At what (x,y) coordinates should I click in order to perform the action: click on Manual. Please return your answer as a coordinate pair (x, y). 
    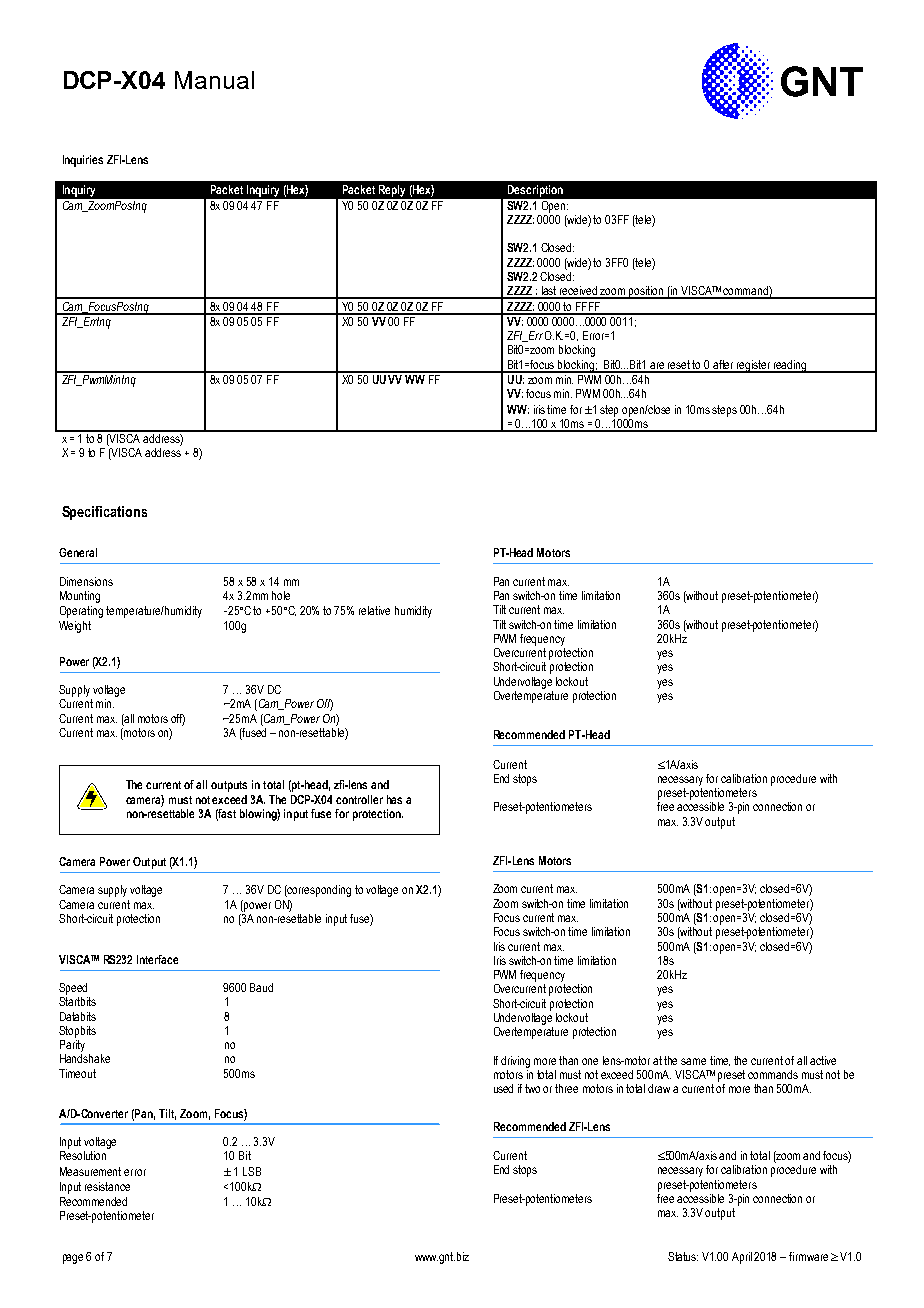
    Looking at the image, I should click on (214, 80).
